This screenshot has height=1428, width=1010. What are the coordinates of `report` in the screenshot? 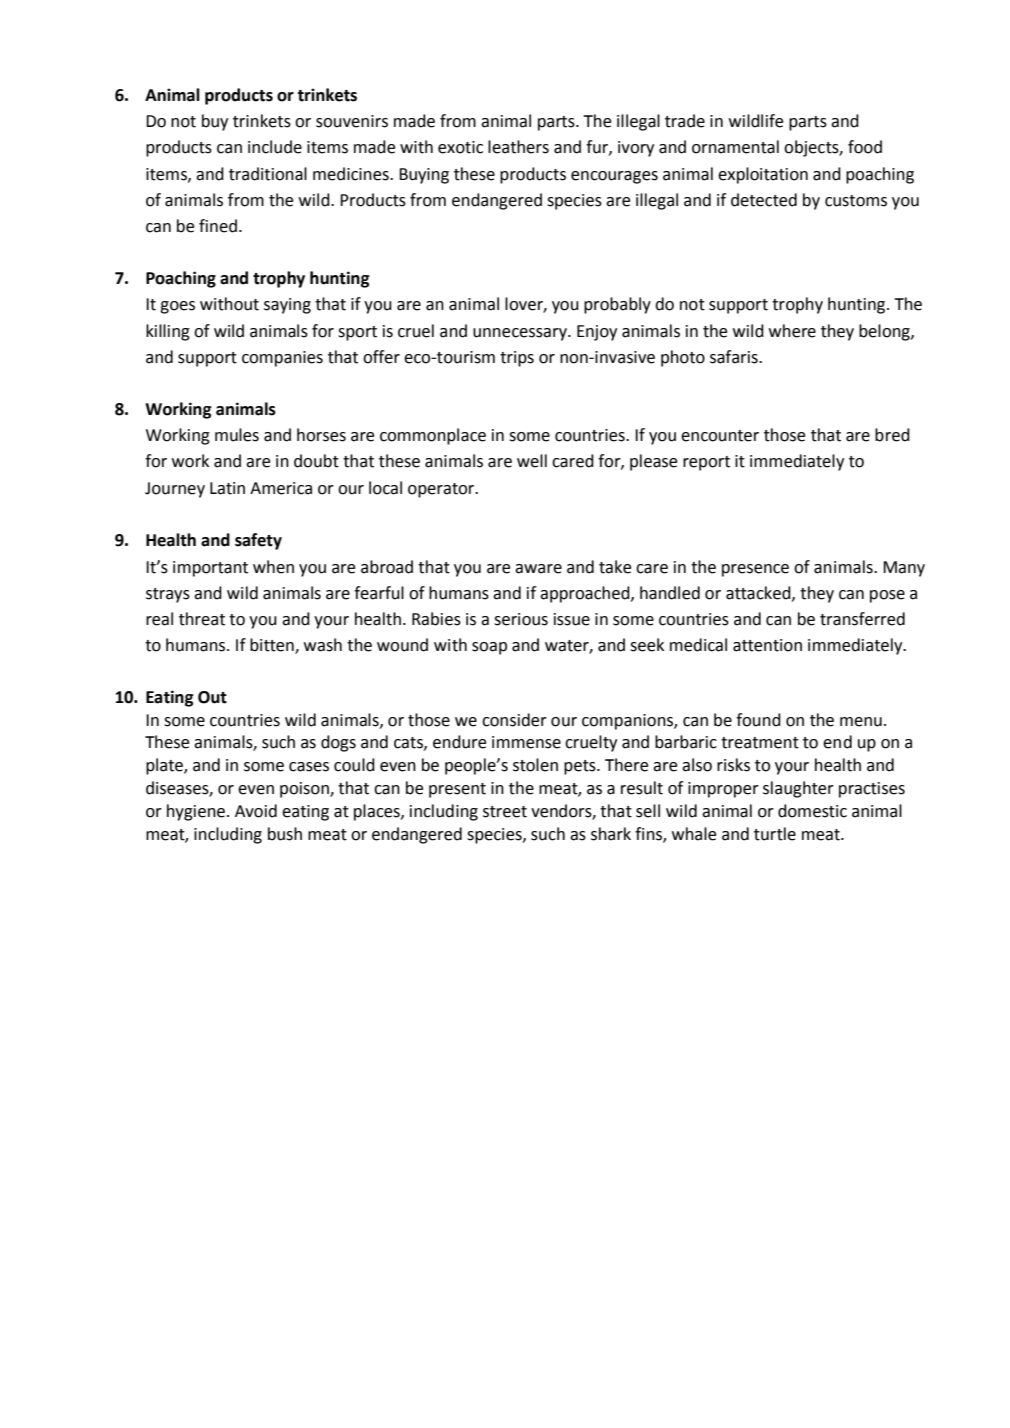 It's located at (706, 463).
